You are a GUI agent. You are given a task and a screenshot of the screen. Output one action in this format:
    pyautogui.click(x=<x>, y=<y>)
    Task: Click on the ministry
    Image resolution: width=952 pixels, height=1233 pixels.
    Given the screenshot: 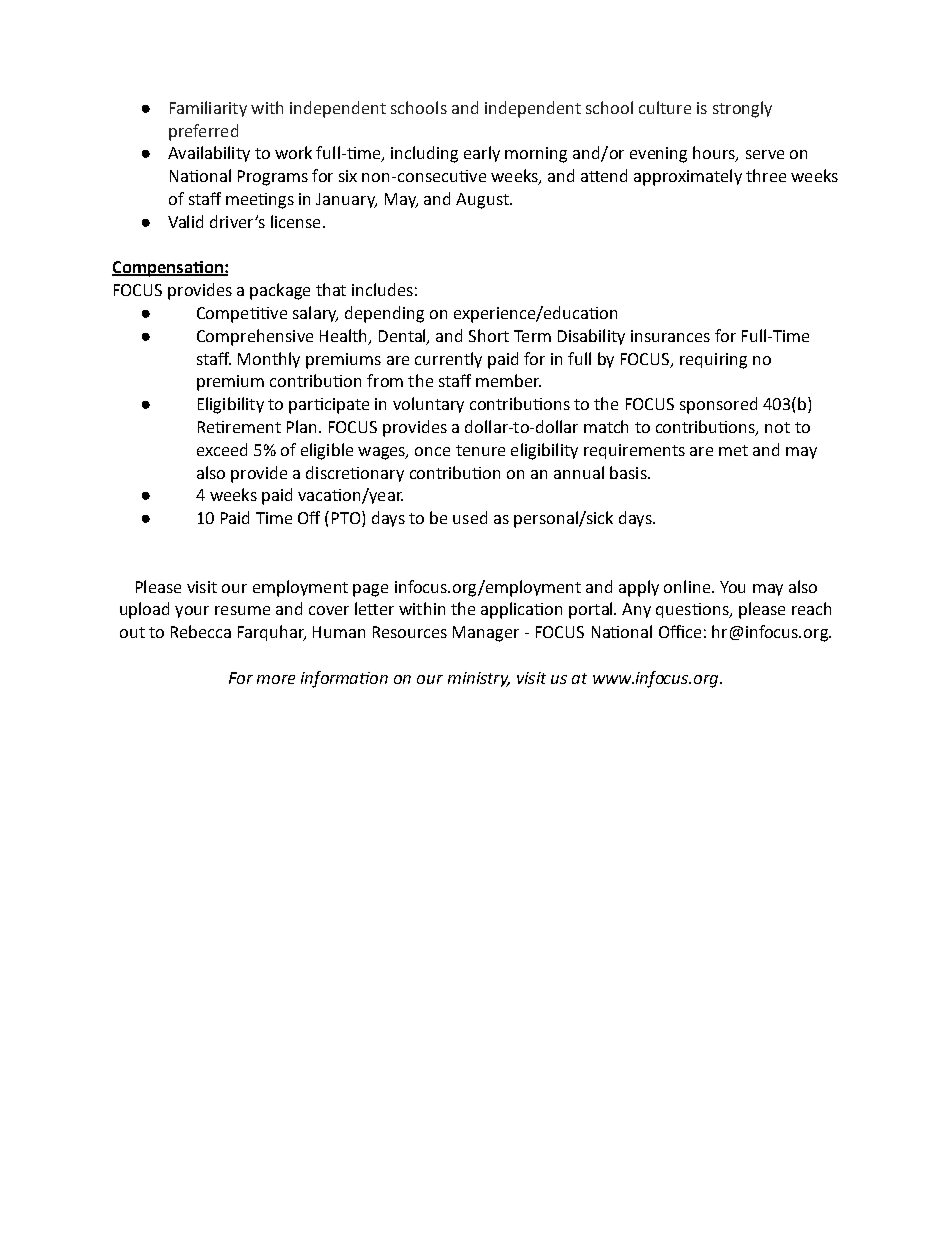 What is the action you would take?
    pyautogui.click(x=479, y=679)
